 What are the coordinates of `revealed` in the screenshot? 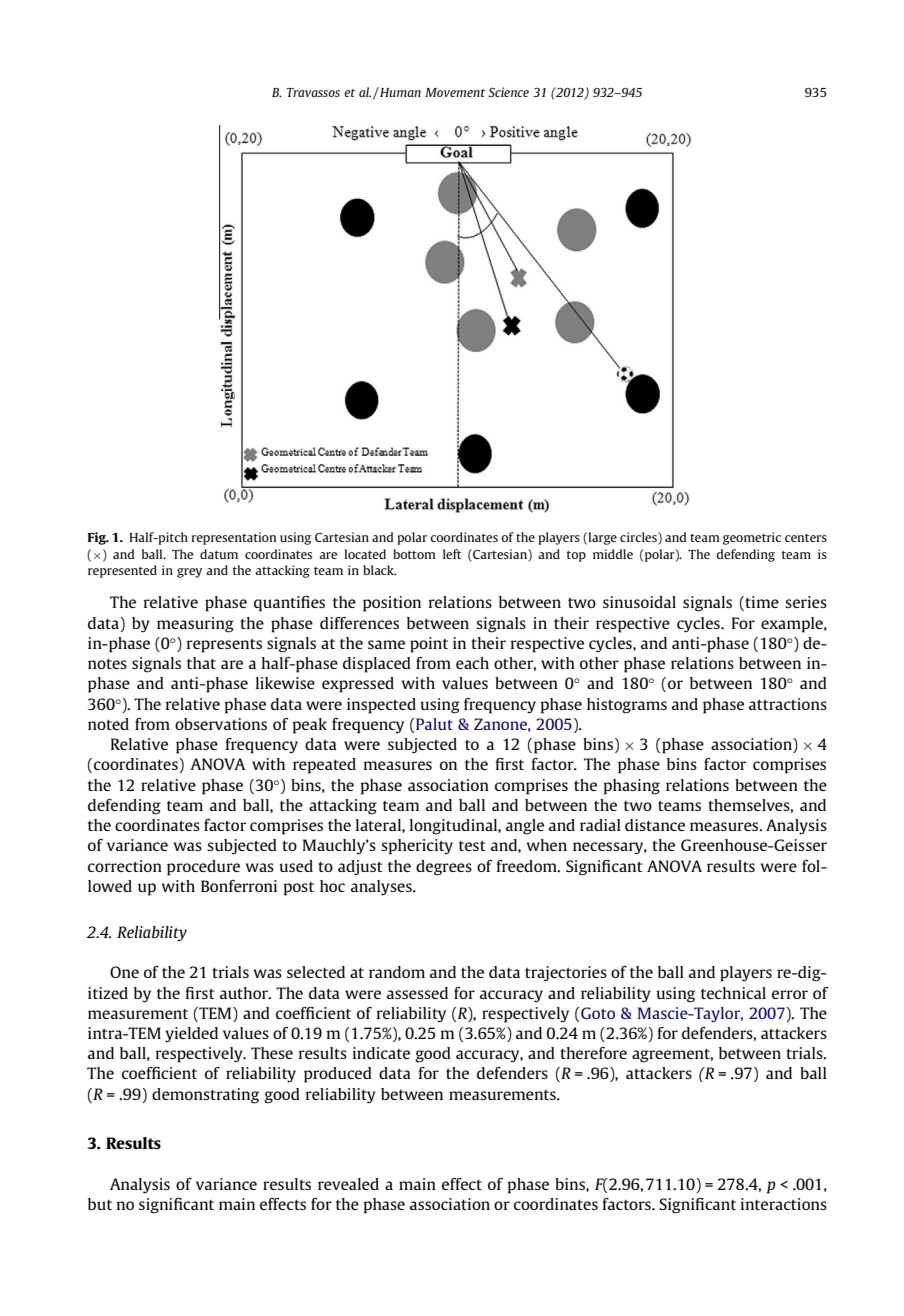 It's located at (348, 1184).
